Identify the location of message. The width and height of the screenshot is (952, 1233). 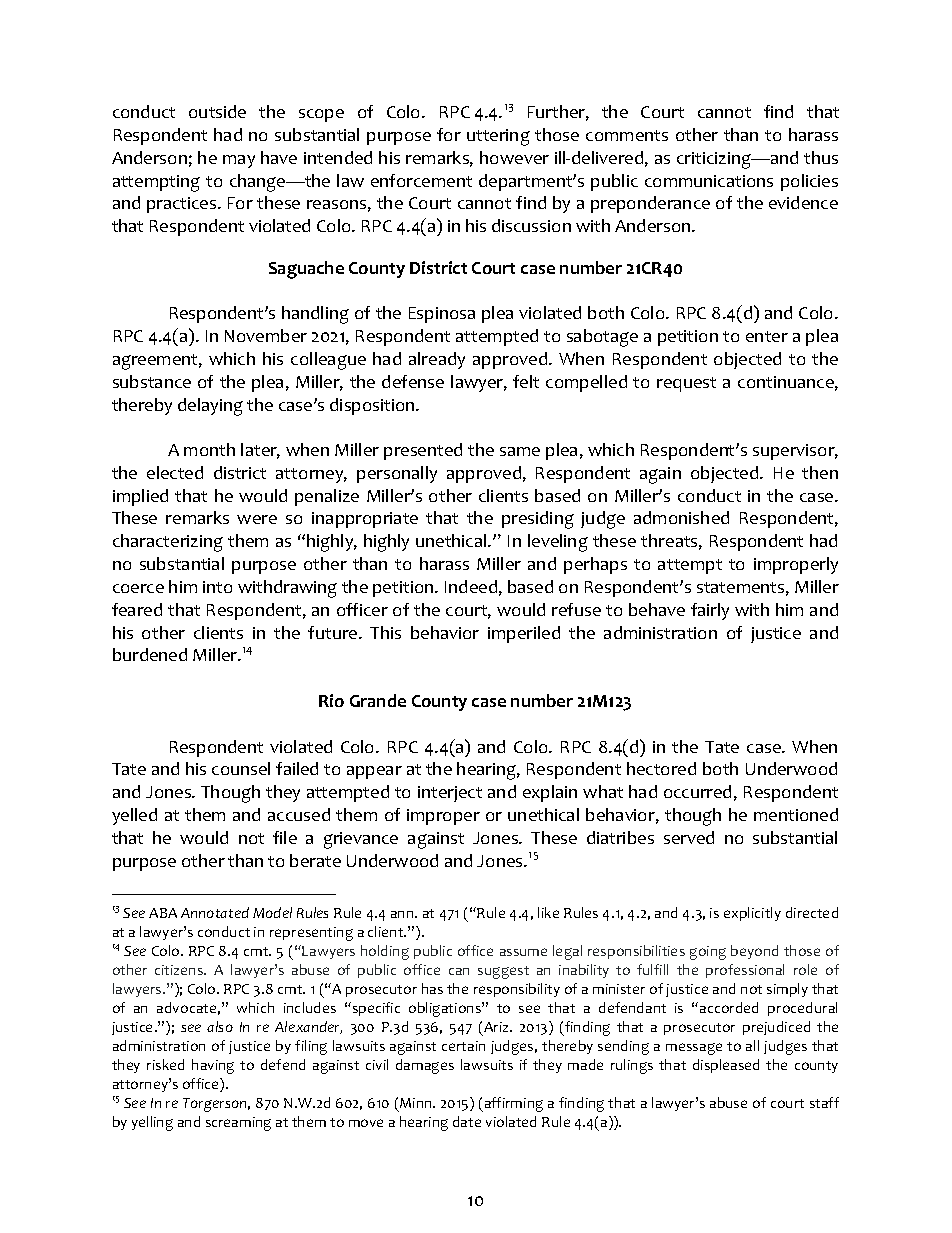
(694, 1049).
